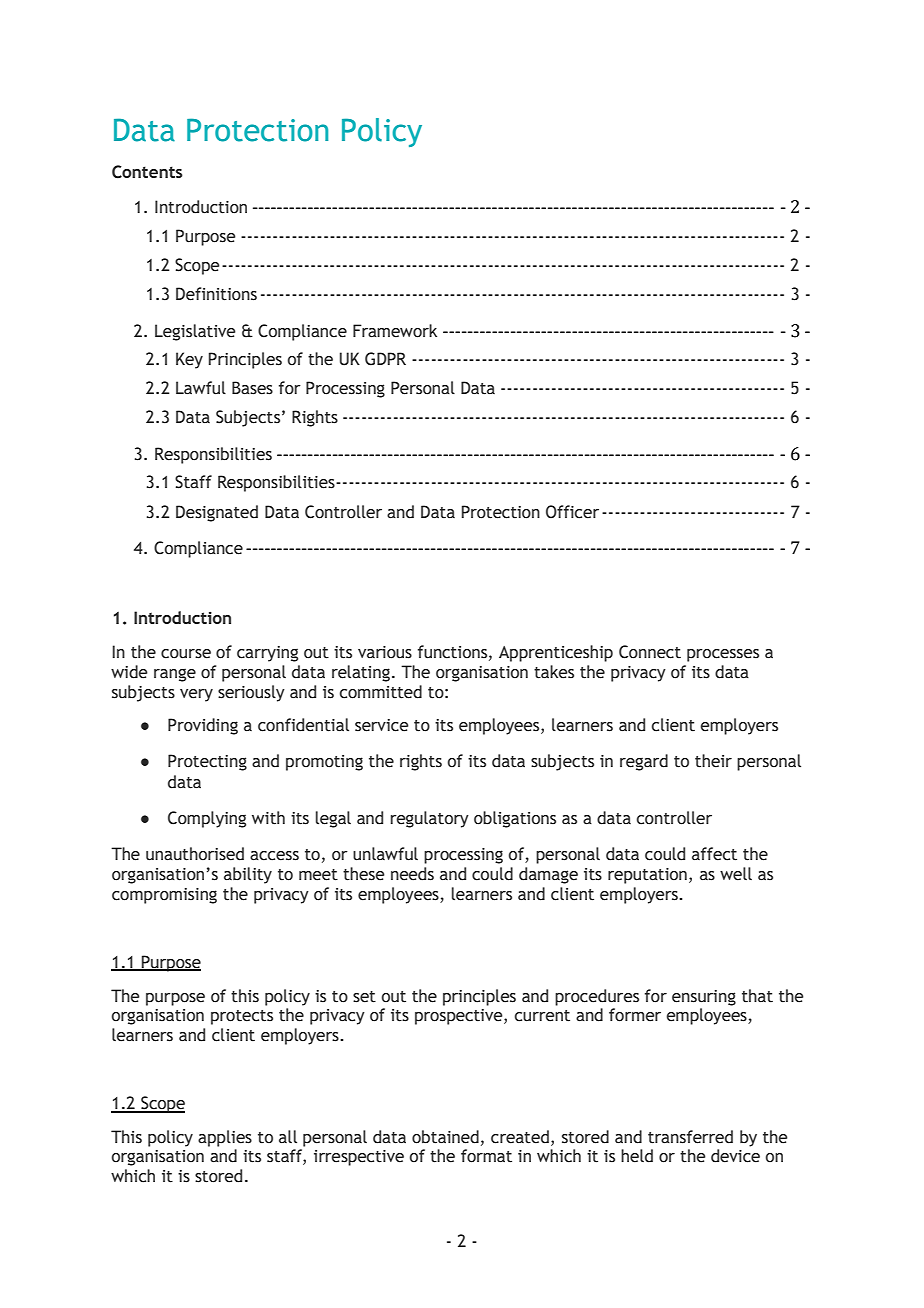 This document has width=924, height=1308. Describe the element at coordinates (412, 874) in the document. I see `needs` at that location.
